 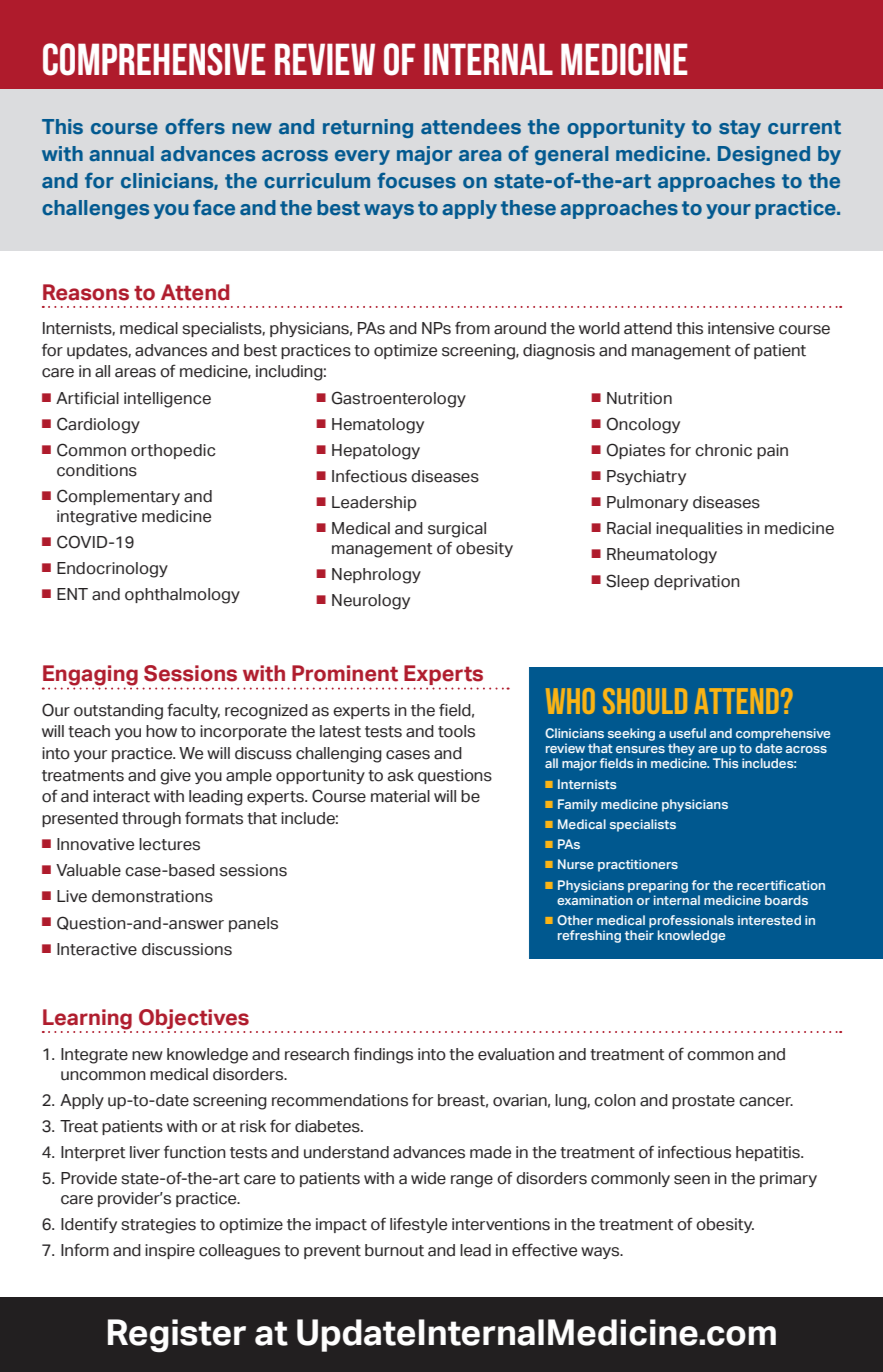 I want to click on burnout, so click(x=394, y=1250).
